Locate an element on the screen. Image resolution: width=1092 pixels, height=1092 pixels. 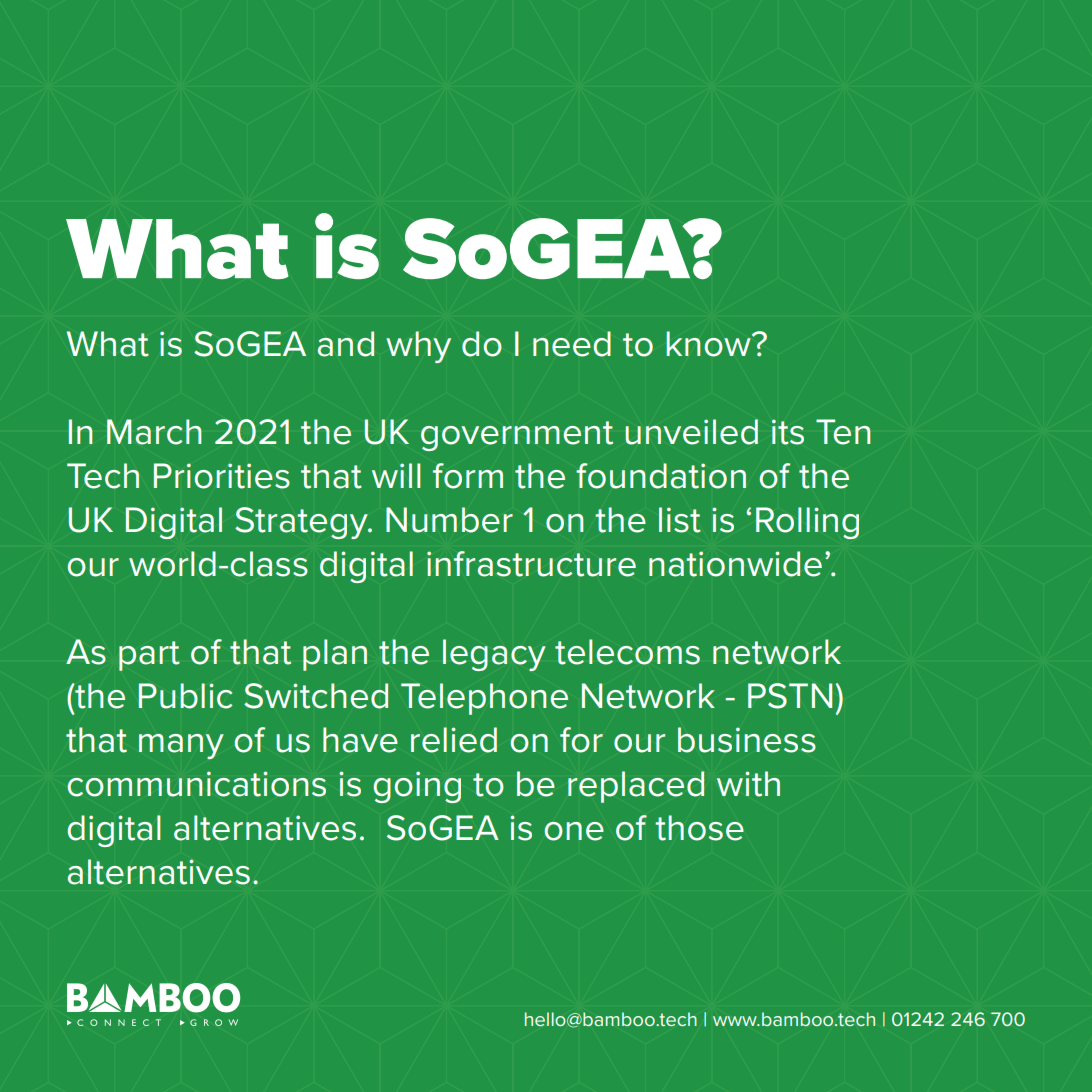
and is located at coordinates (346, 344).
